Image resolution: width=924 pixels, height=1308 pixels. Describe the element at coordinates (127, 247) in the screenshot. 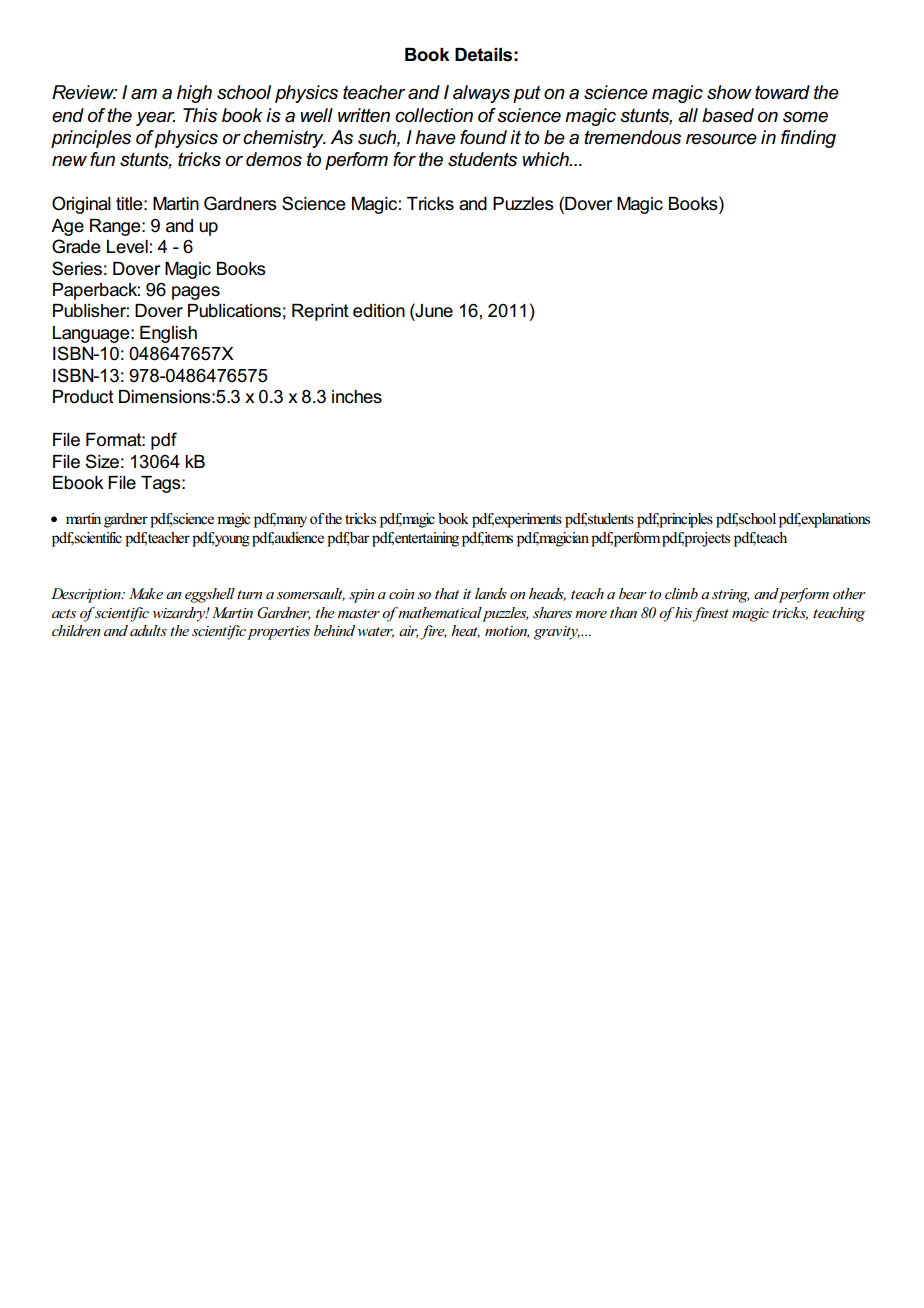

I see `Level` at that location.
